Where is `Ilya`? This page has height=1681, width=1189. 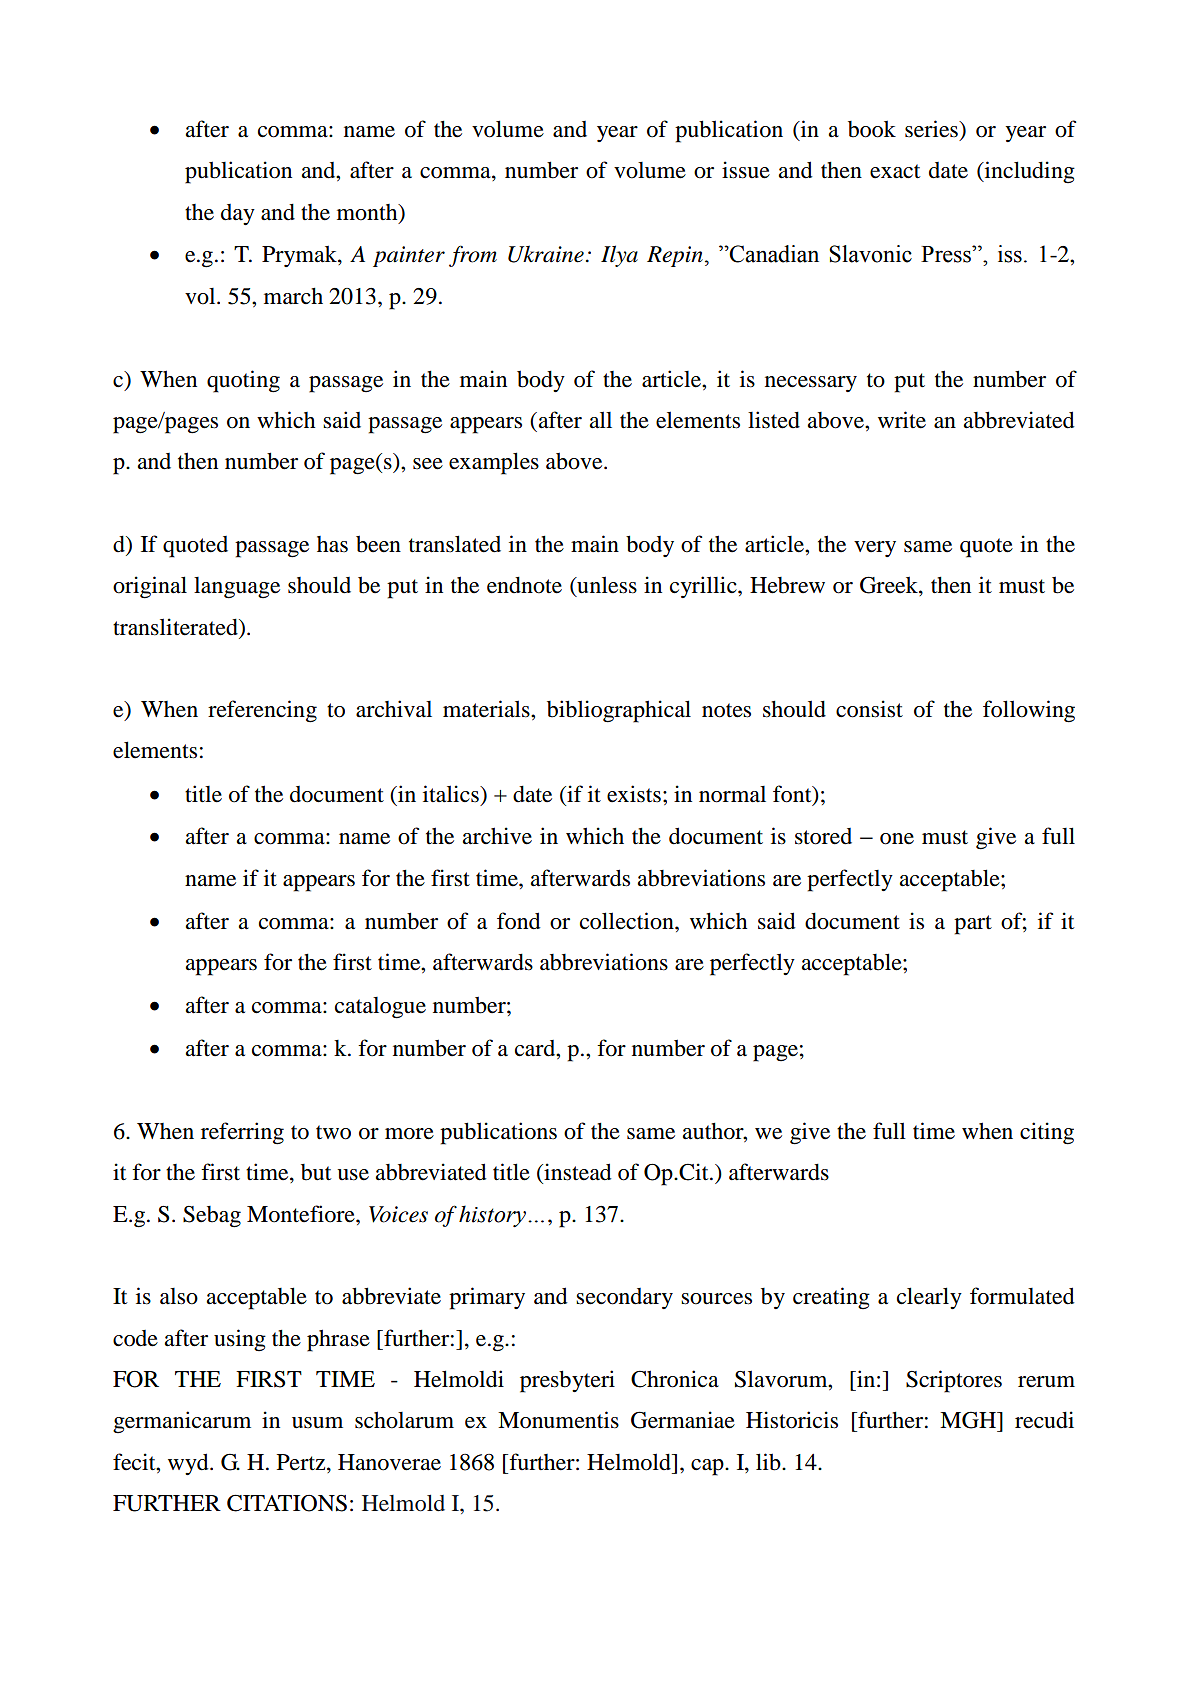
Ilya is located at coordinates (619, 256).
